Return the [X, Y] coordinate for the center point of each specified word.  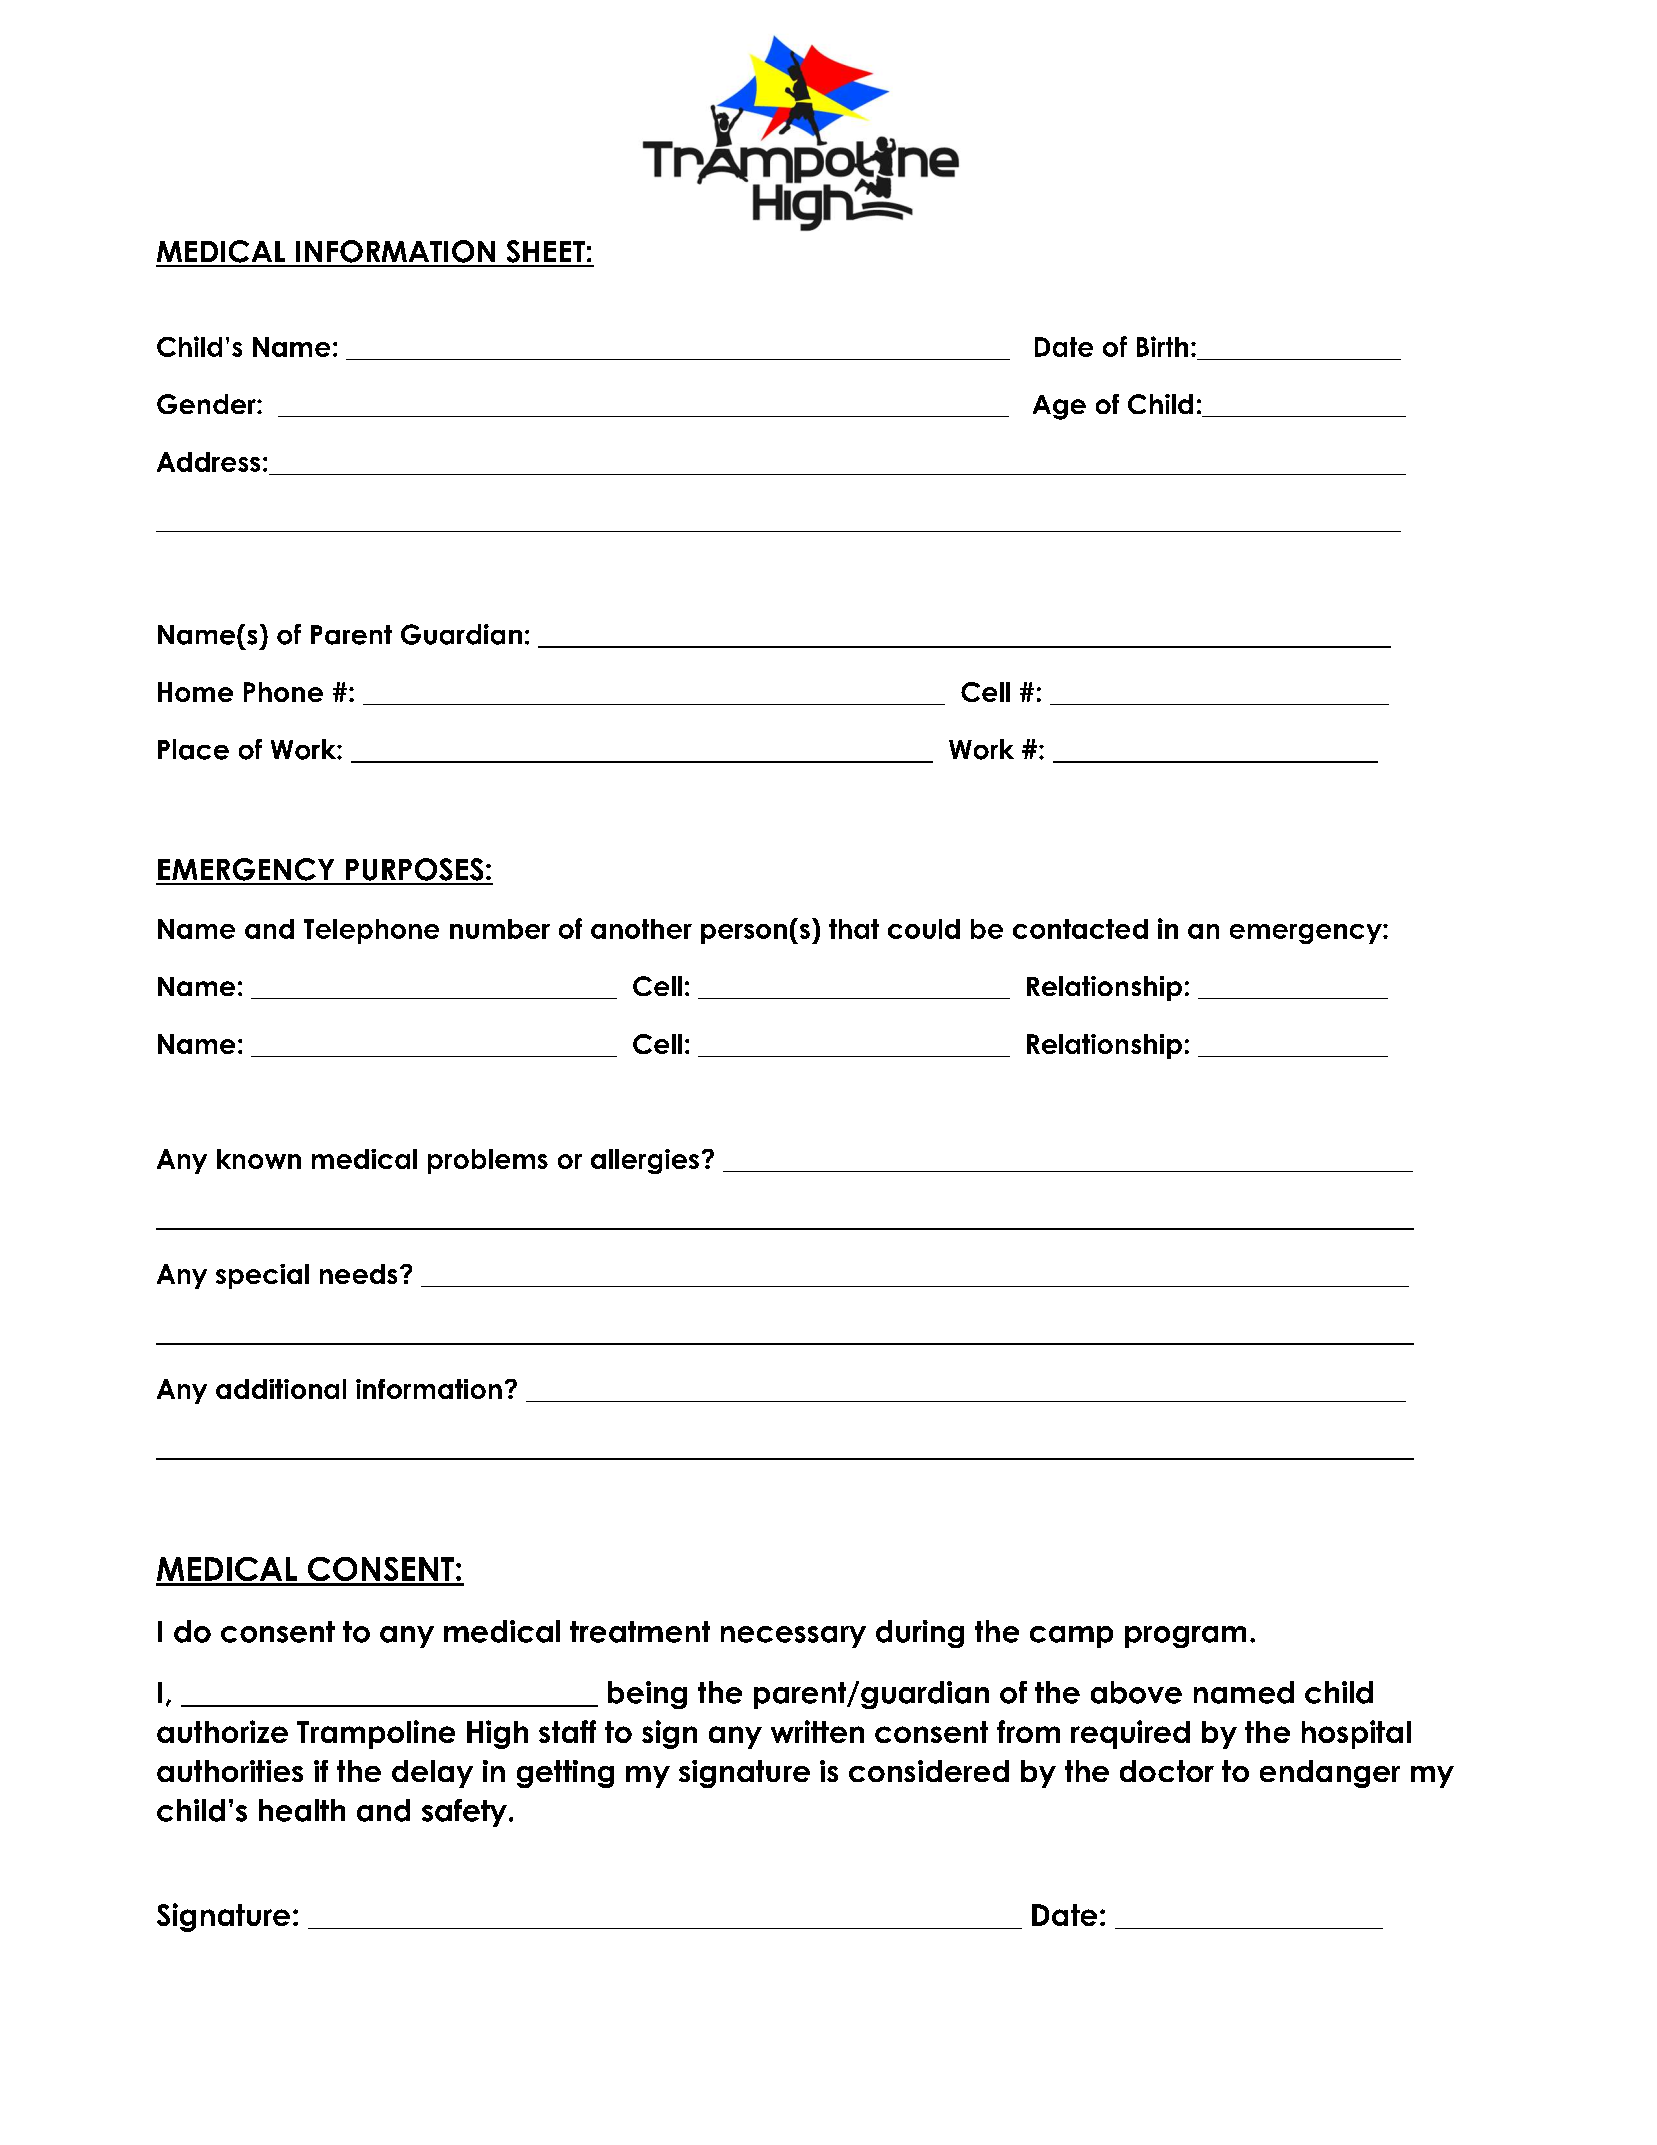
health [302, 1810]
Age [1059, 407]
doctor [1167, 1771]
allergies [645, 1161]
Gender [207, 404]
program [1185, 1637]
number [500, 929]
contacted [1080, 929]
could [924, 929]
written [817, 1731]
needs [358, 1274]
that [854, 929]
